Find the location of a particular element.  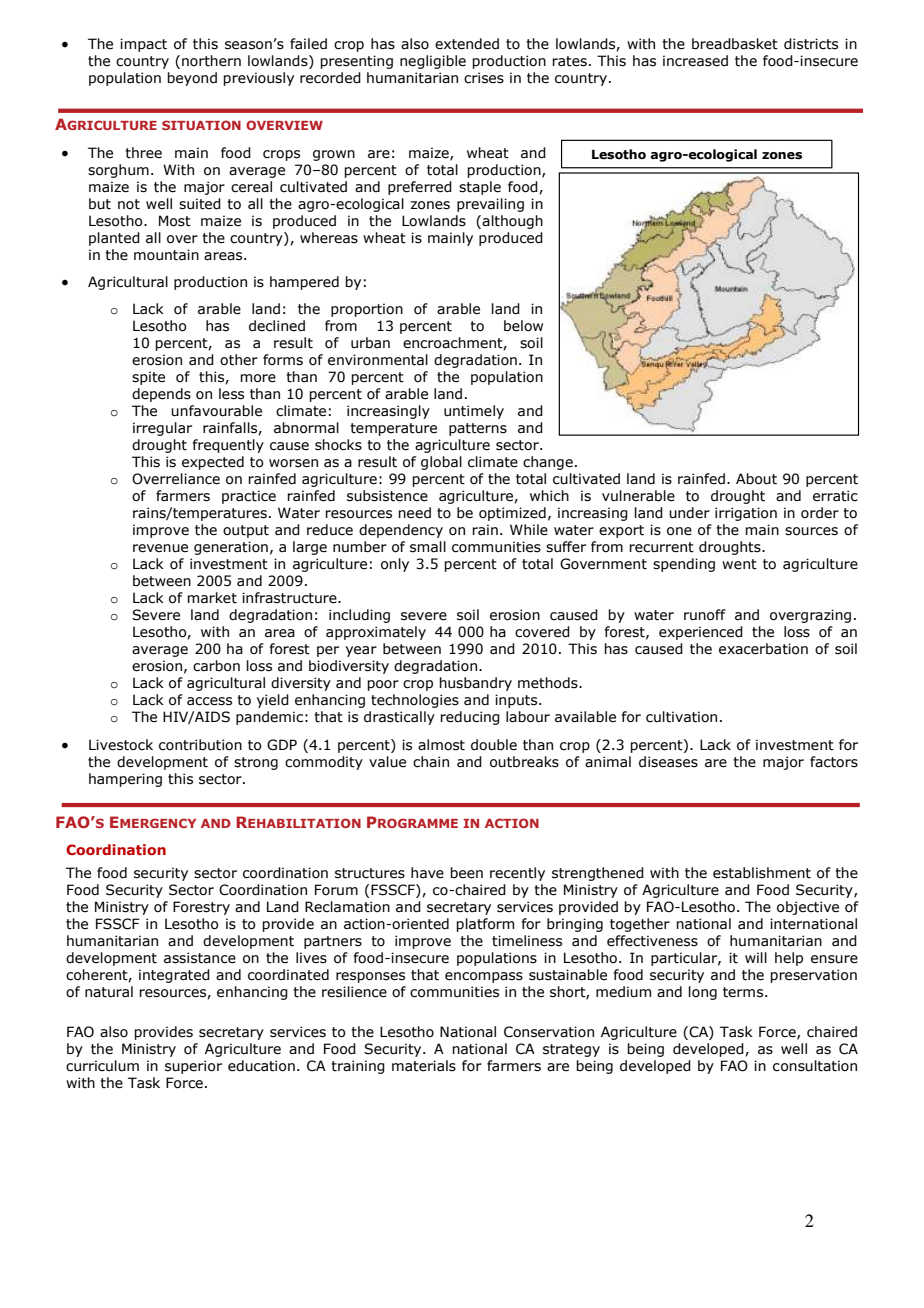

crises is located at coordinates (484, 78).
